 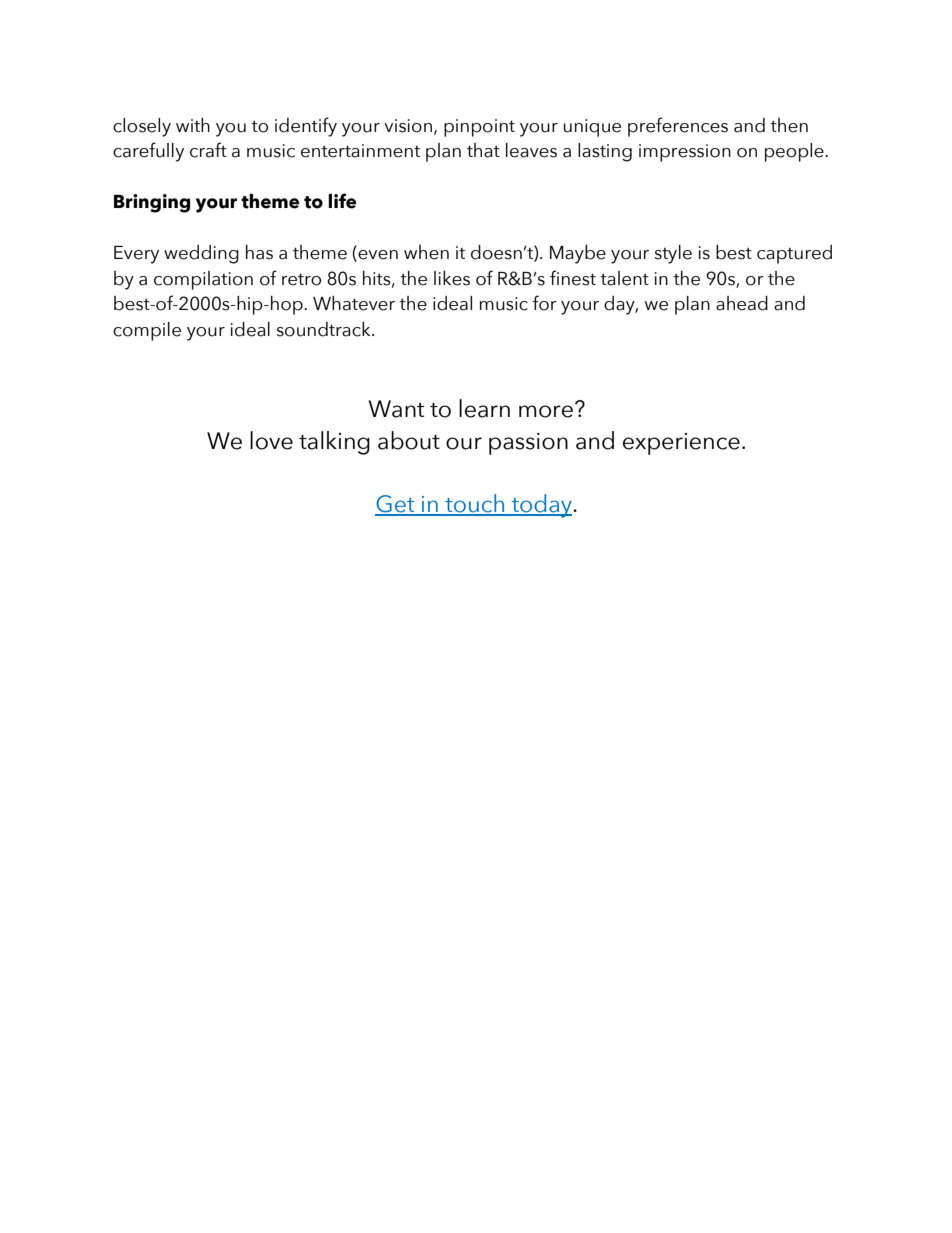 What do you see at coordinates (484, 408) in the screenshot?
I see `learn` at bounding box center [484, 408].
